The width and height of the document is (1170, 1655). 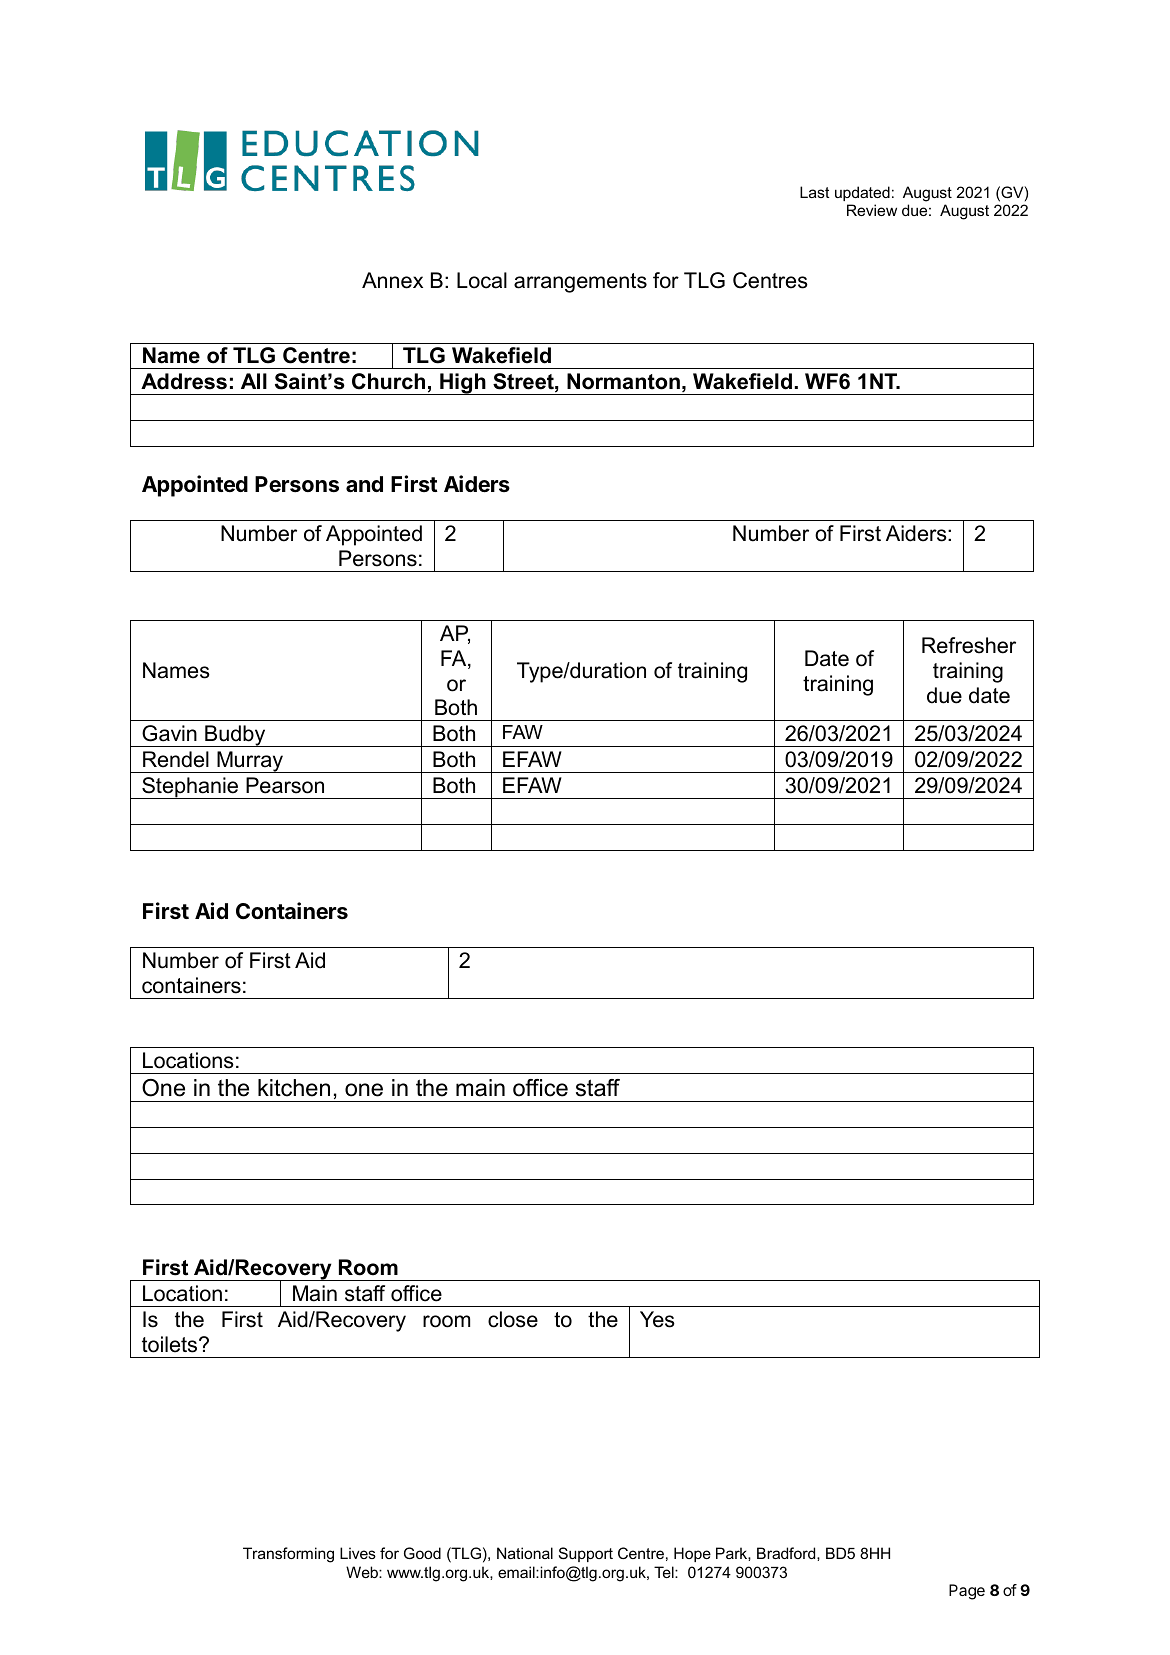 What do you see at coordinates (872, 210) in the document?
I see `Review` at bounding box center [872, 210].
